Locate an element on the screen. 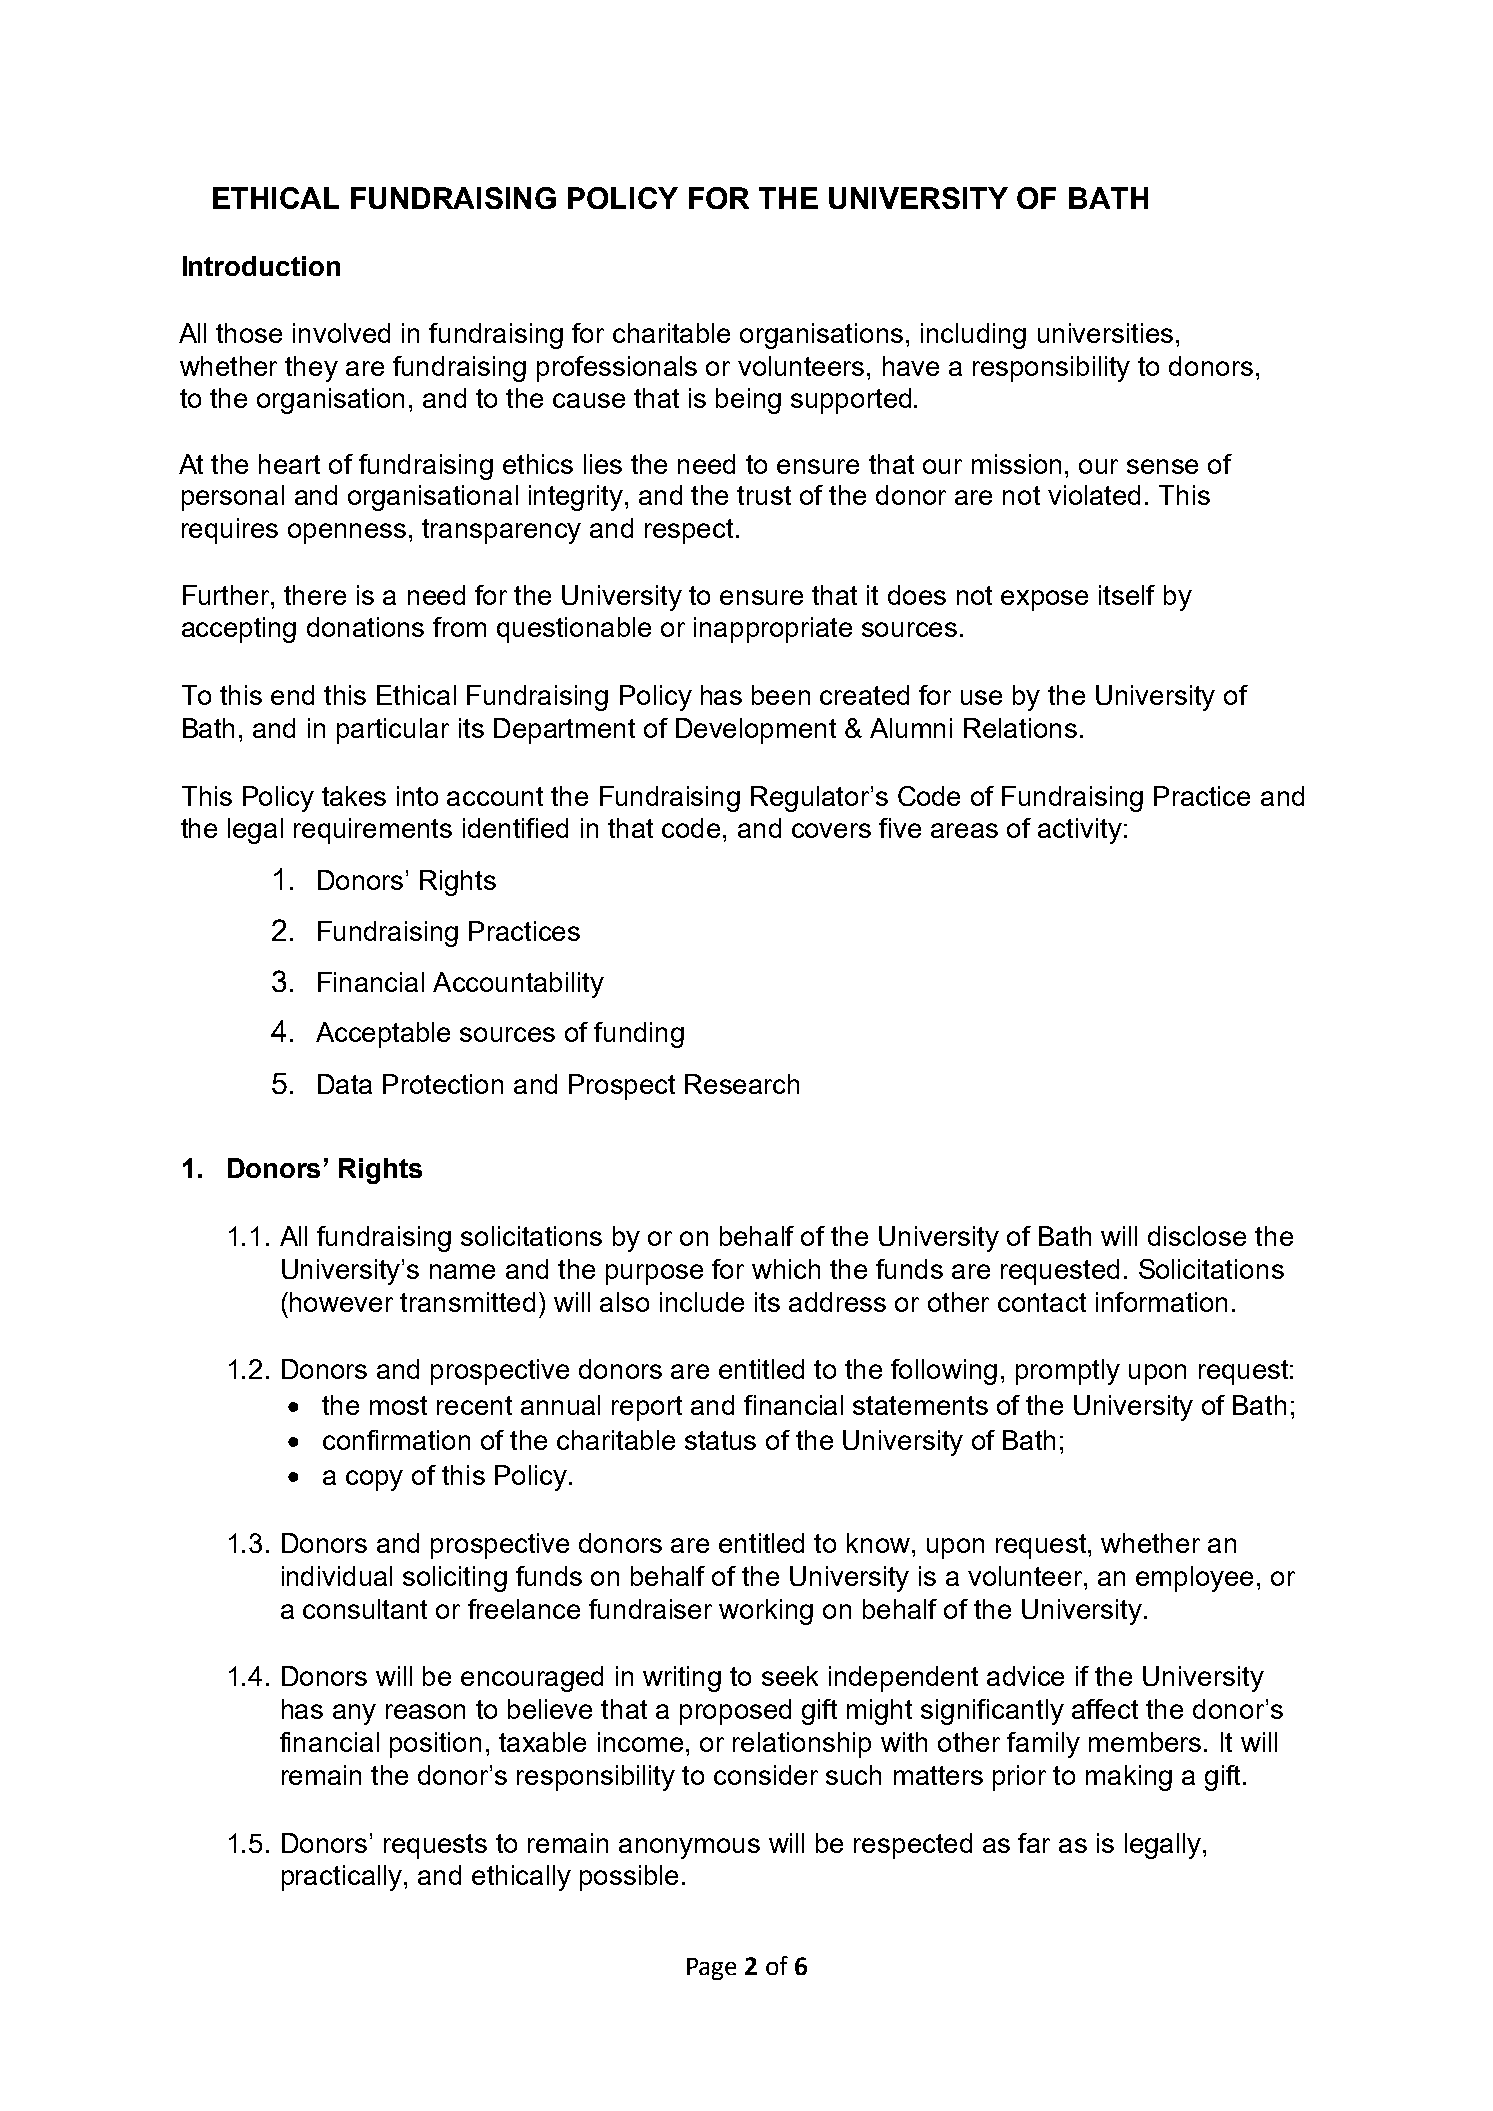  practically is located at coordinates (343, 1878).
